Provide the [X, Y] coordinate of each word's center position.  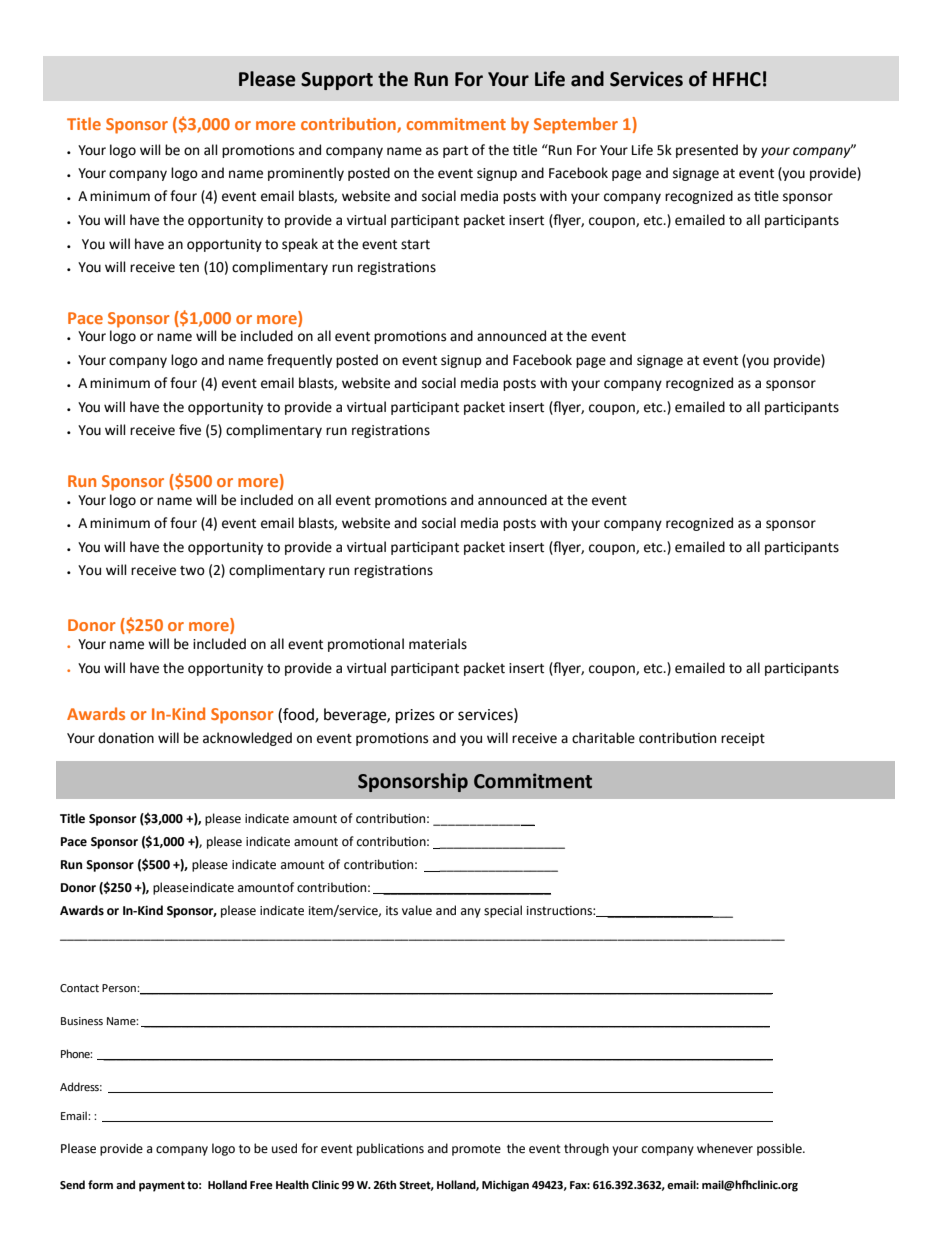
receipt [743, 739]
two [192, 571]
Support [337, 81]
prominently [306, 174]
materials [438, 644]
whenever [725, 1148]
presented [707, 151]
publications [390, 1149]
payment [162, 1186]
